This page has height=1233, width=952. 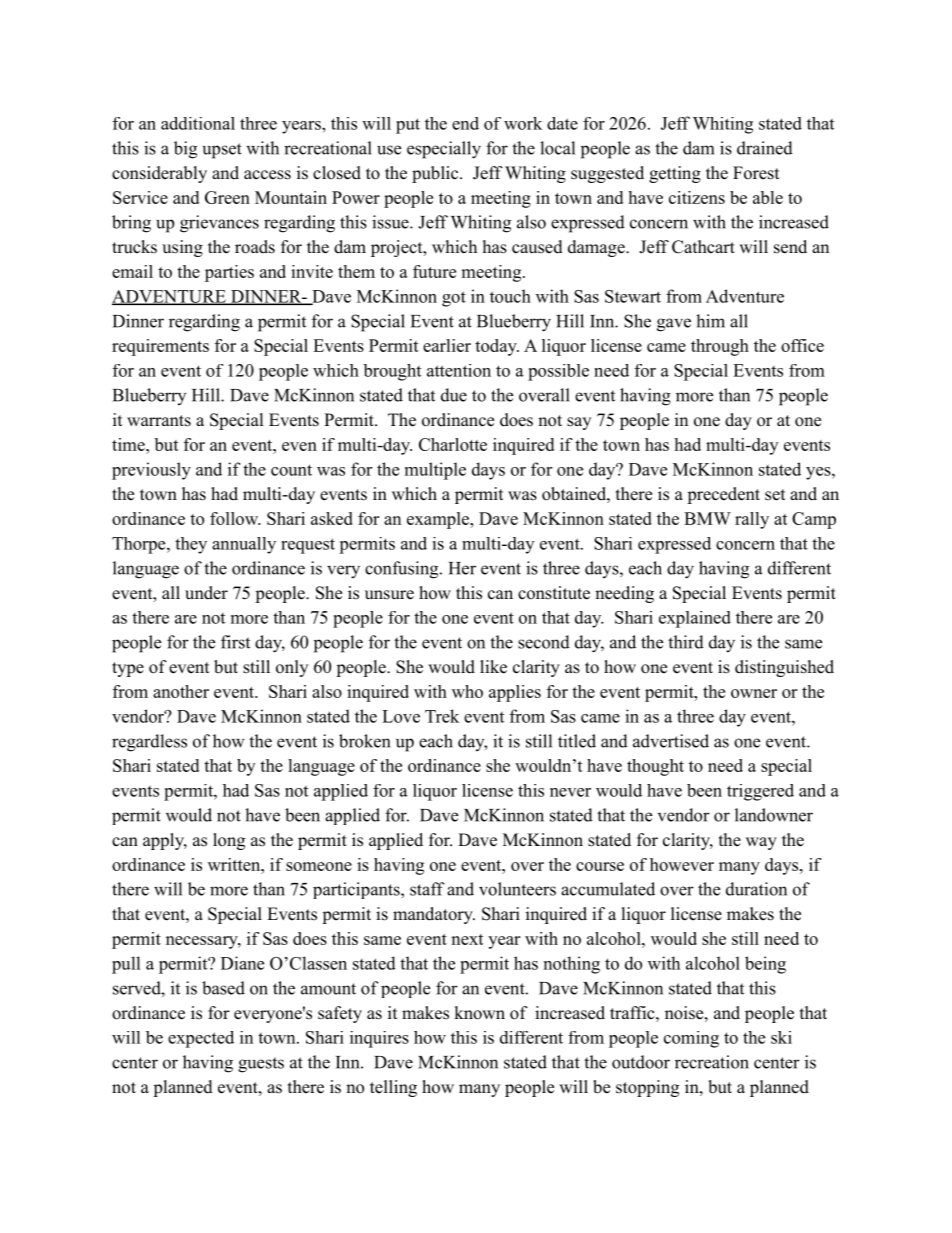 I want to click on expected, so click(x=201, y=1039).
